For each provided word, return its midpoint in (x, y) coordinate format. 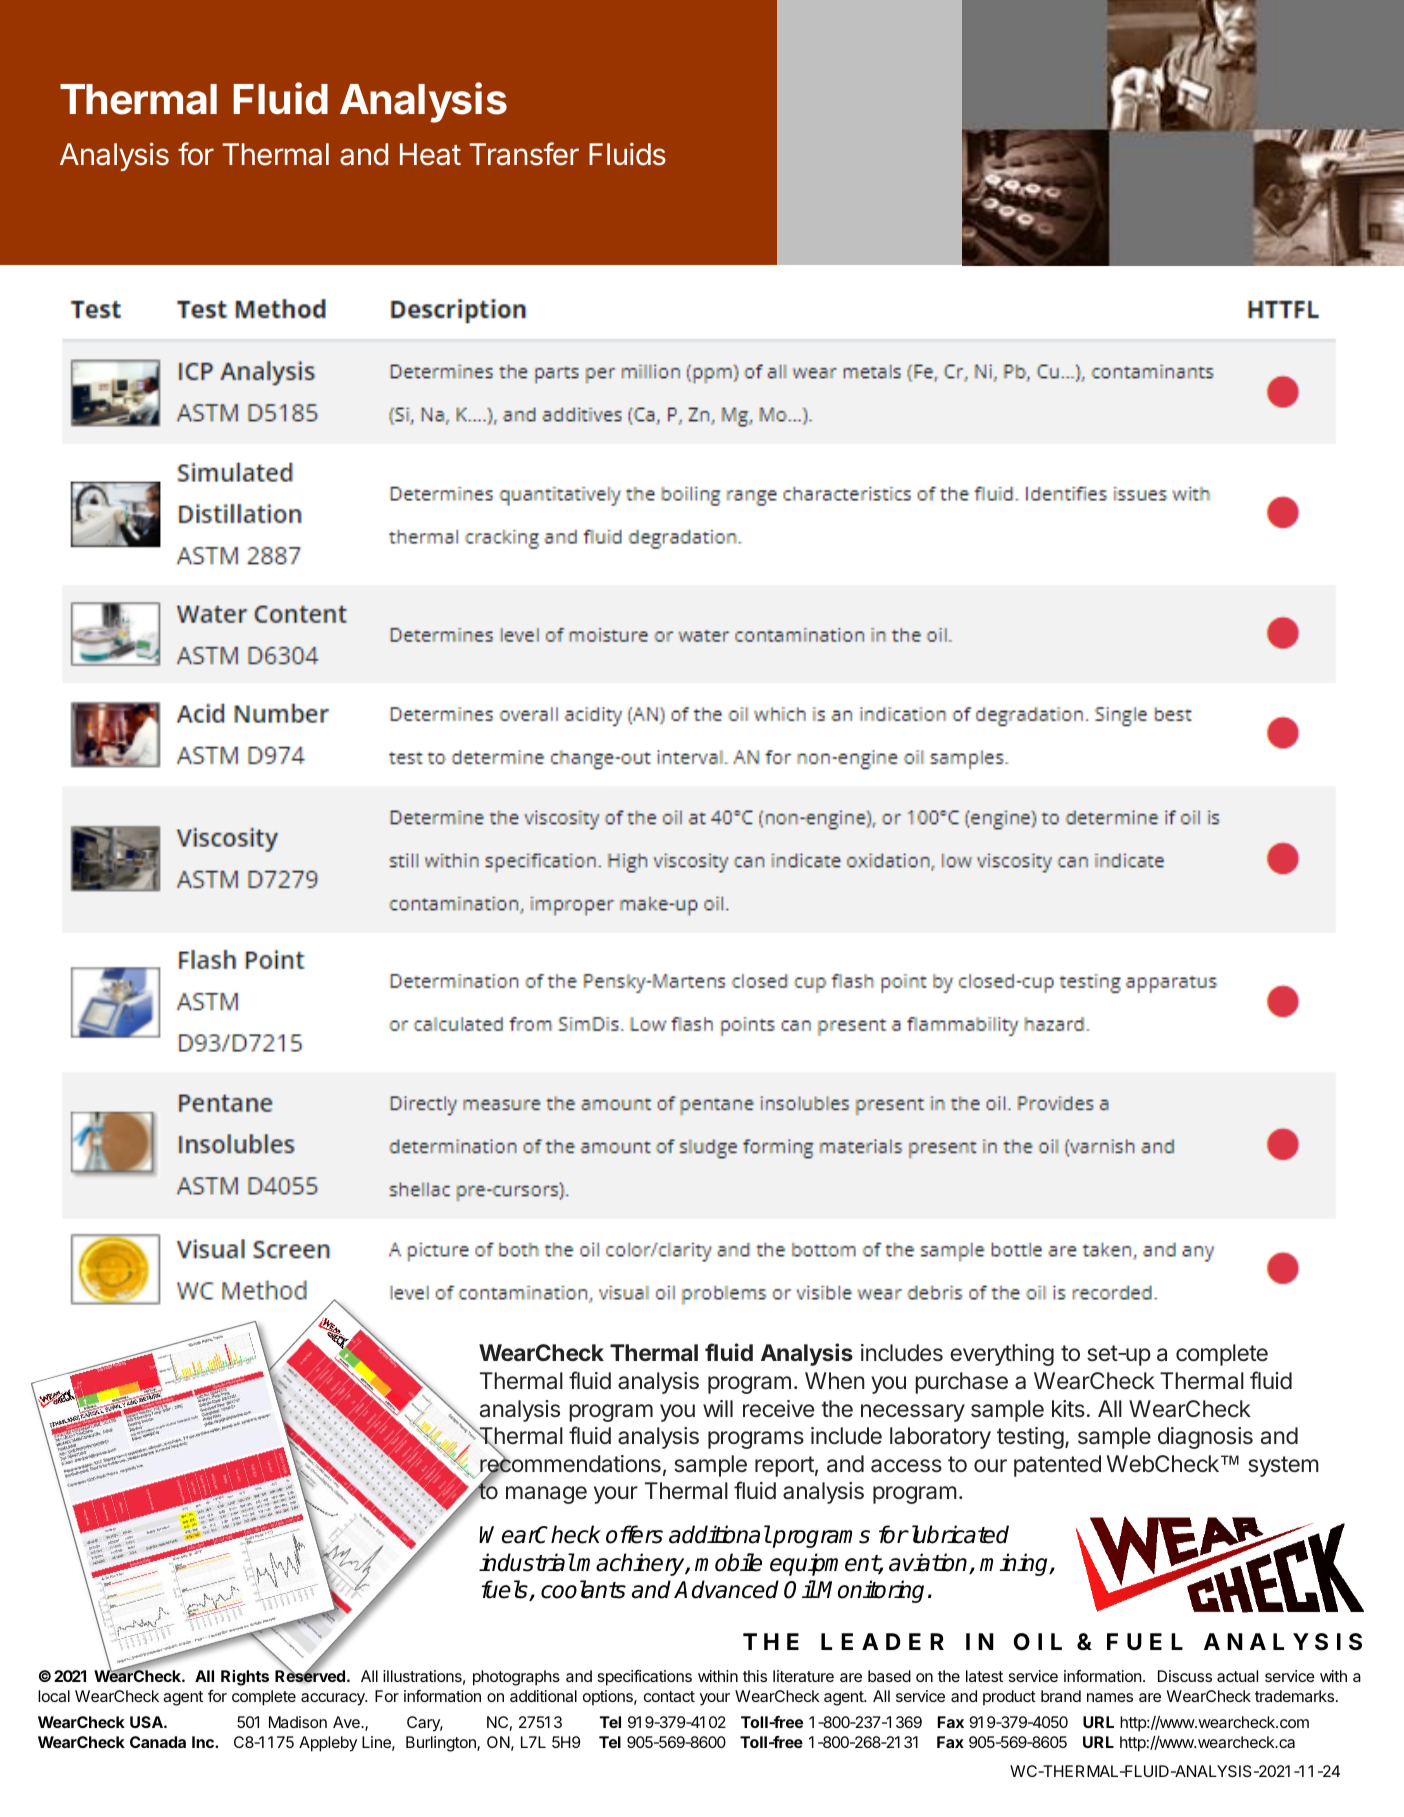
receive (778, 1409)
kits (1068, 1409)
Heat (430, 154)
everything (1002, 1355)
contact (669, 1696)
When (835, 1380)
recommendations (569, 1464)
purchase (961, 1383)
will (718, 1408)
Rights (245, 1678)
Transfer (524, 154)
